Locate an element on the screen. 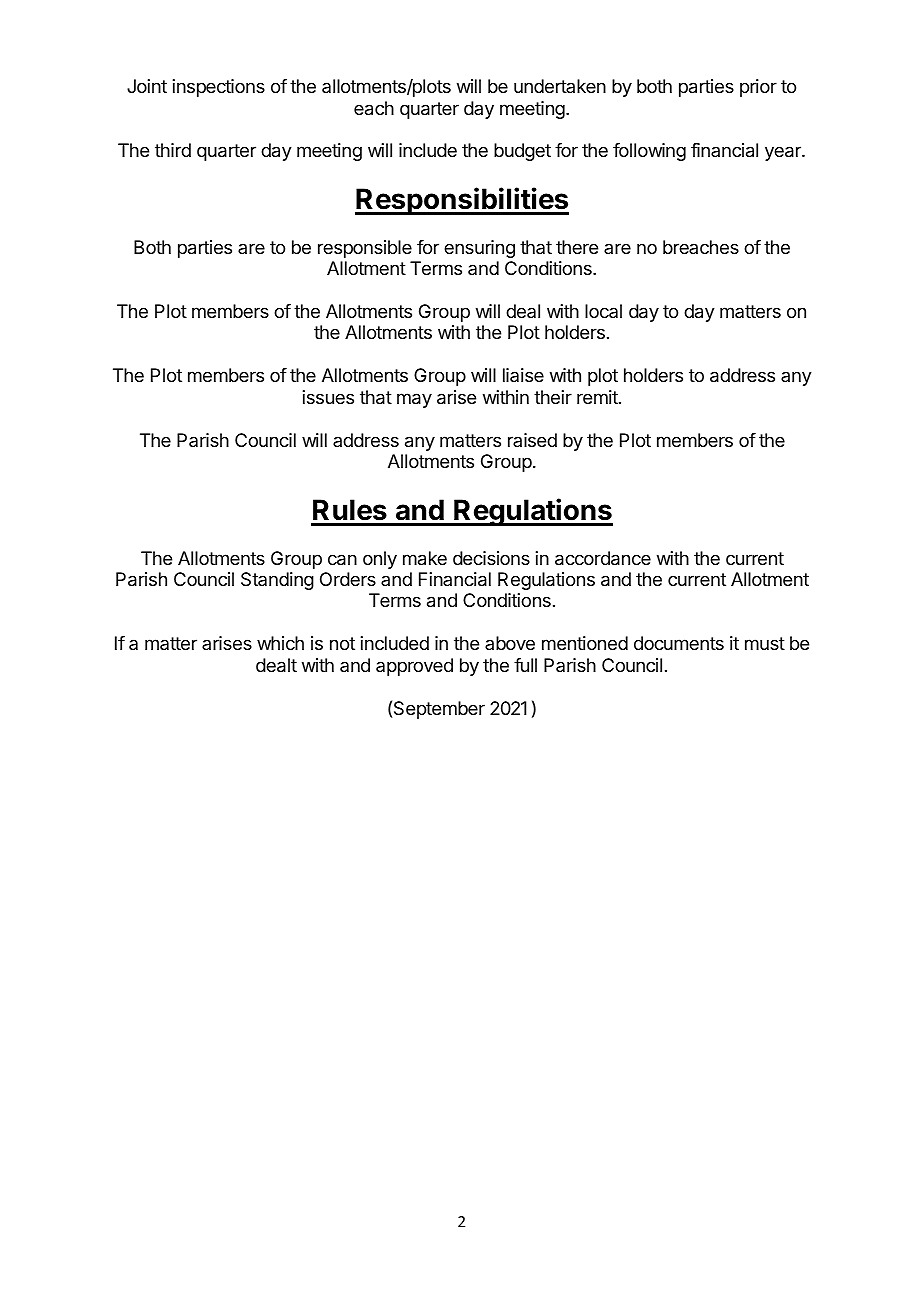 The image size is (924, 1308). above is located at coordinates (510, 643).
